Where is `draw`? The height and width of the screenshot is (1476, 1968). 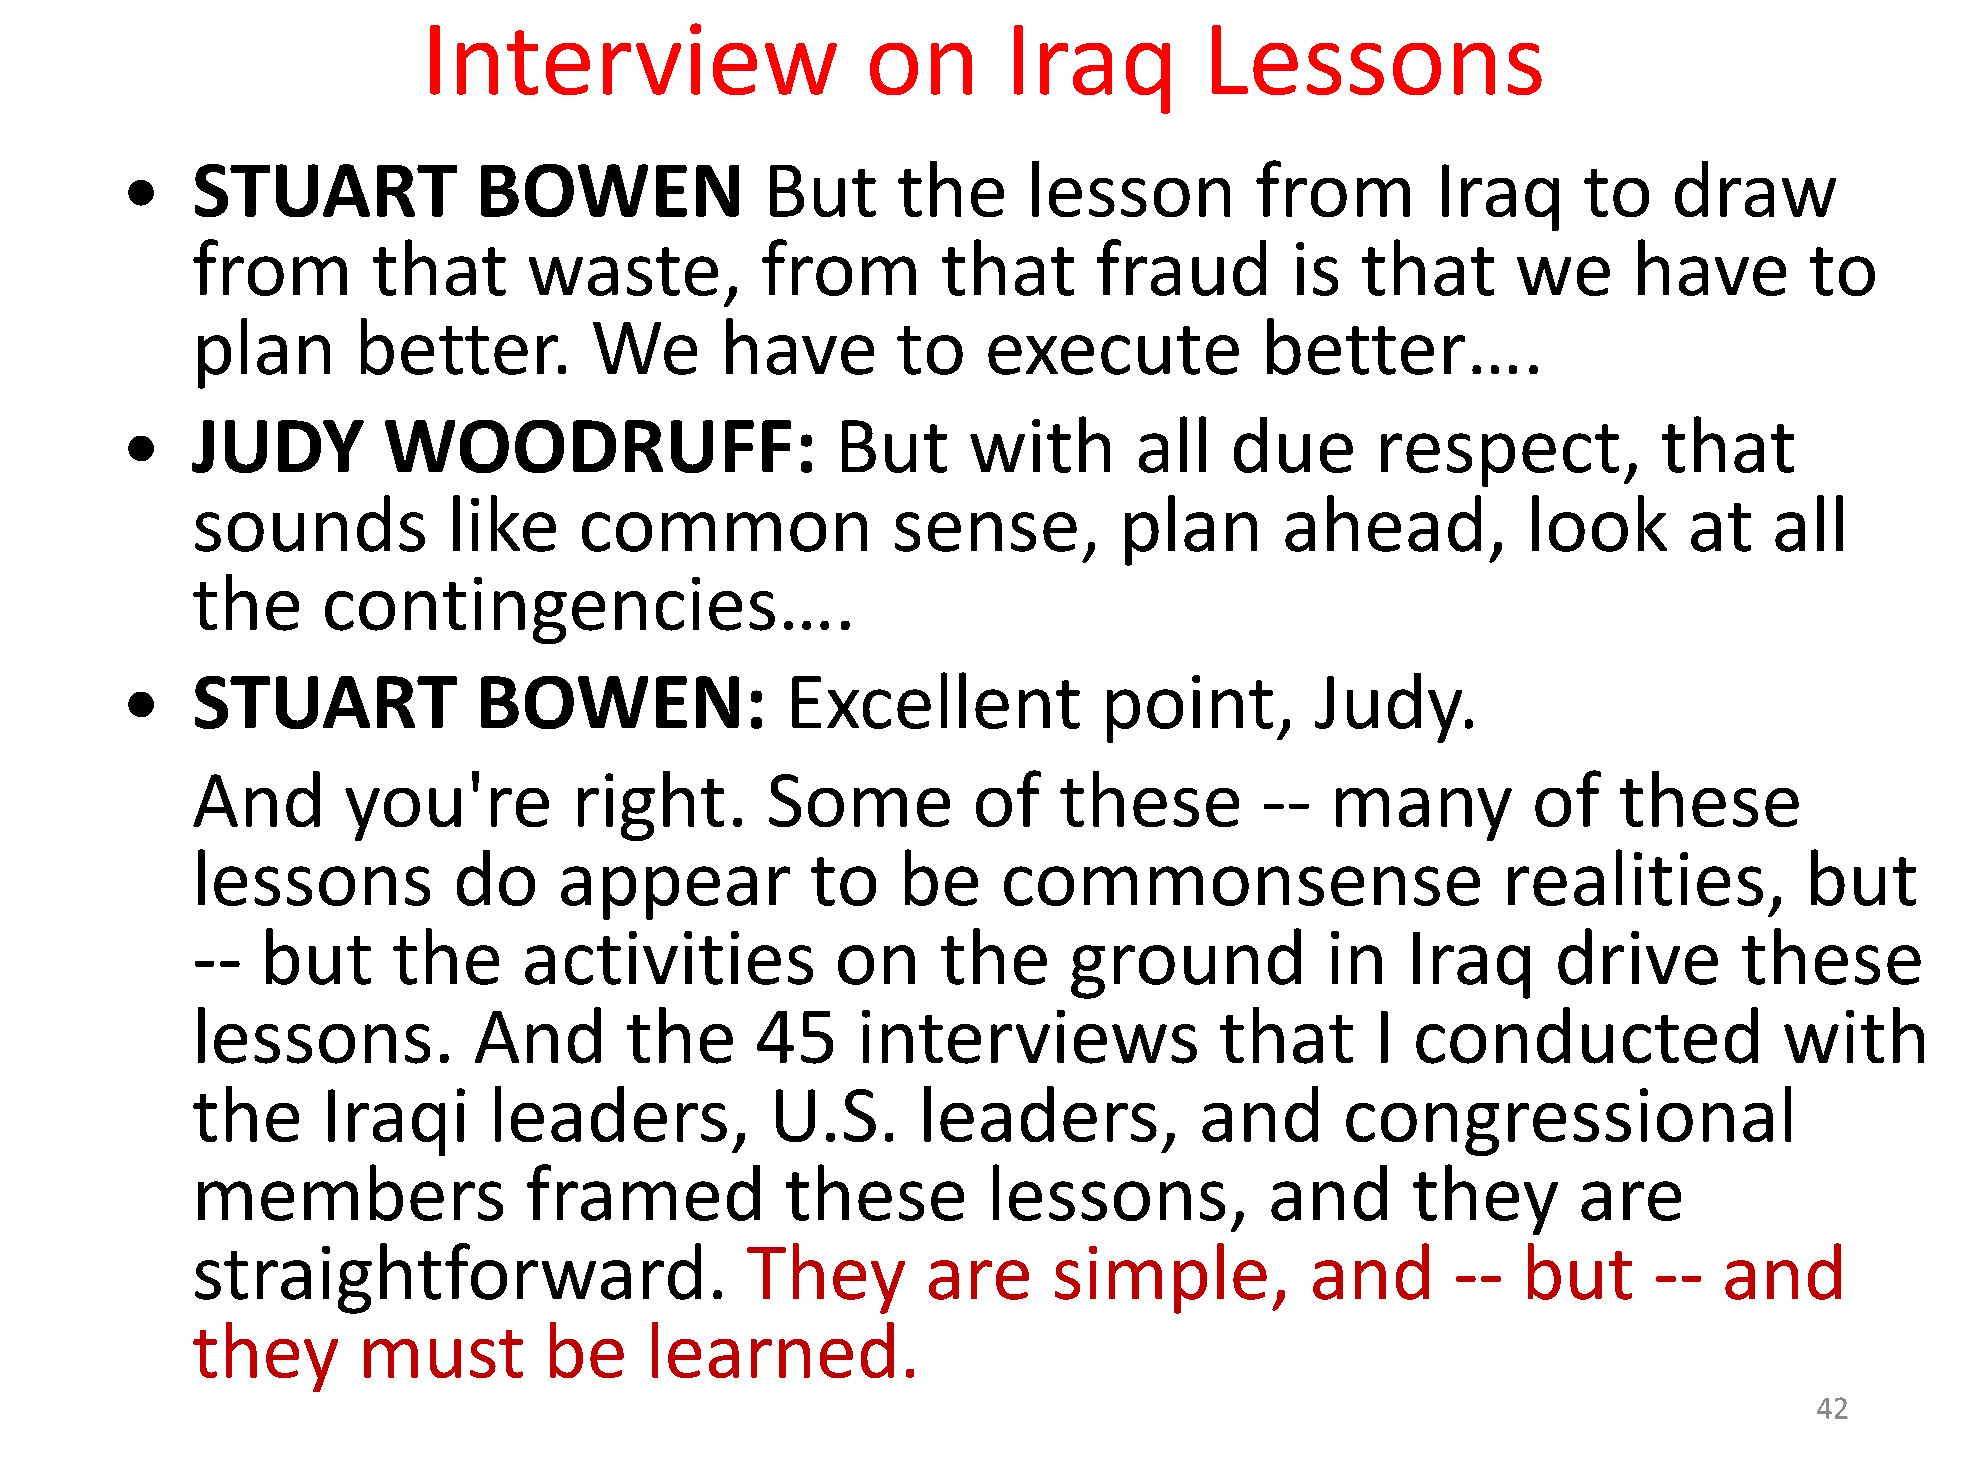
draw is located at coordinates (1755, 189).
